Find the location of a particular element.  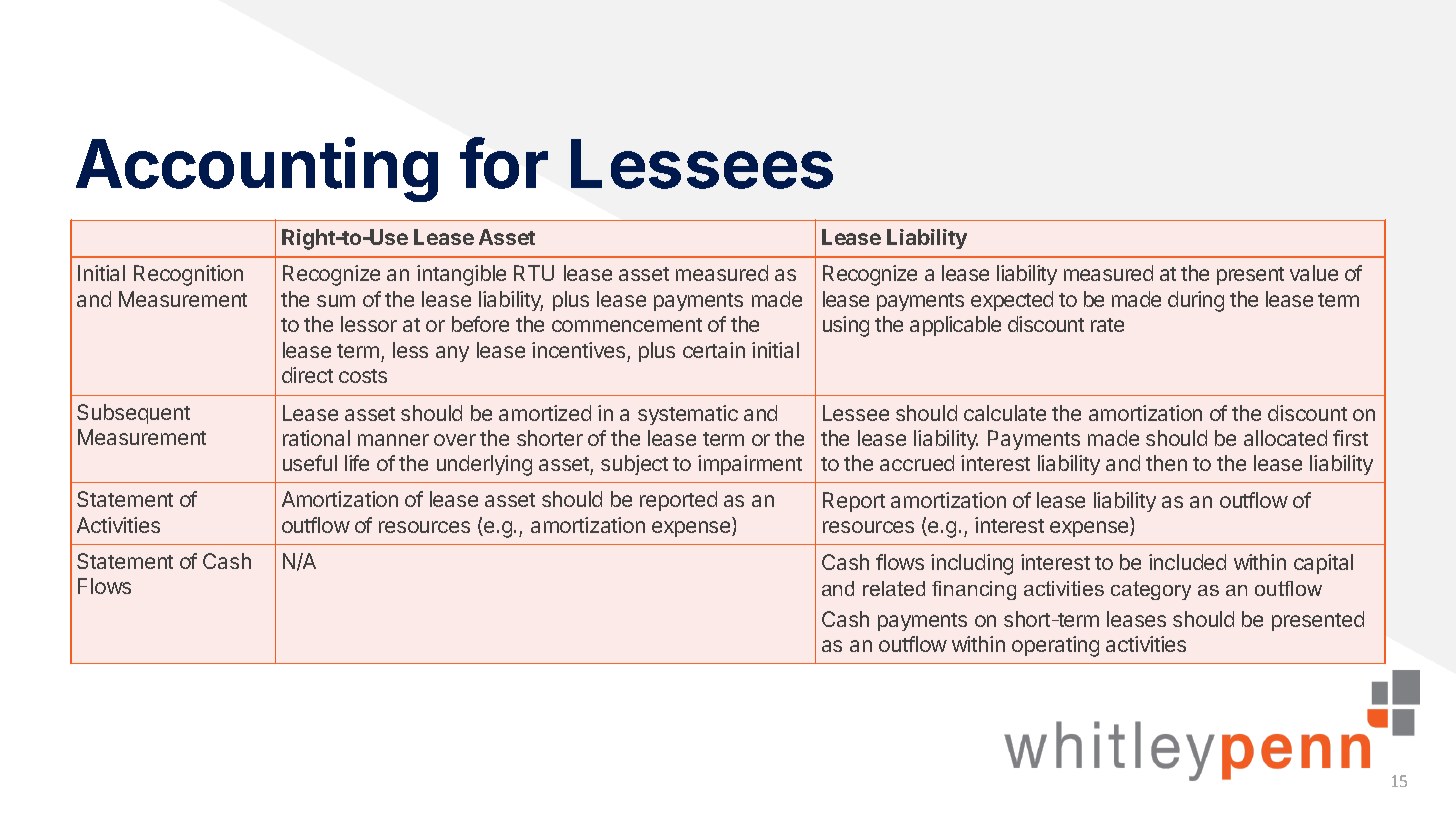

then is located at coordinates (1166, 463).
